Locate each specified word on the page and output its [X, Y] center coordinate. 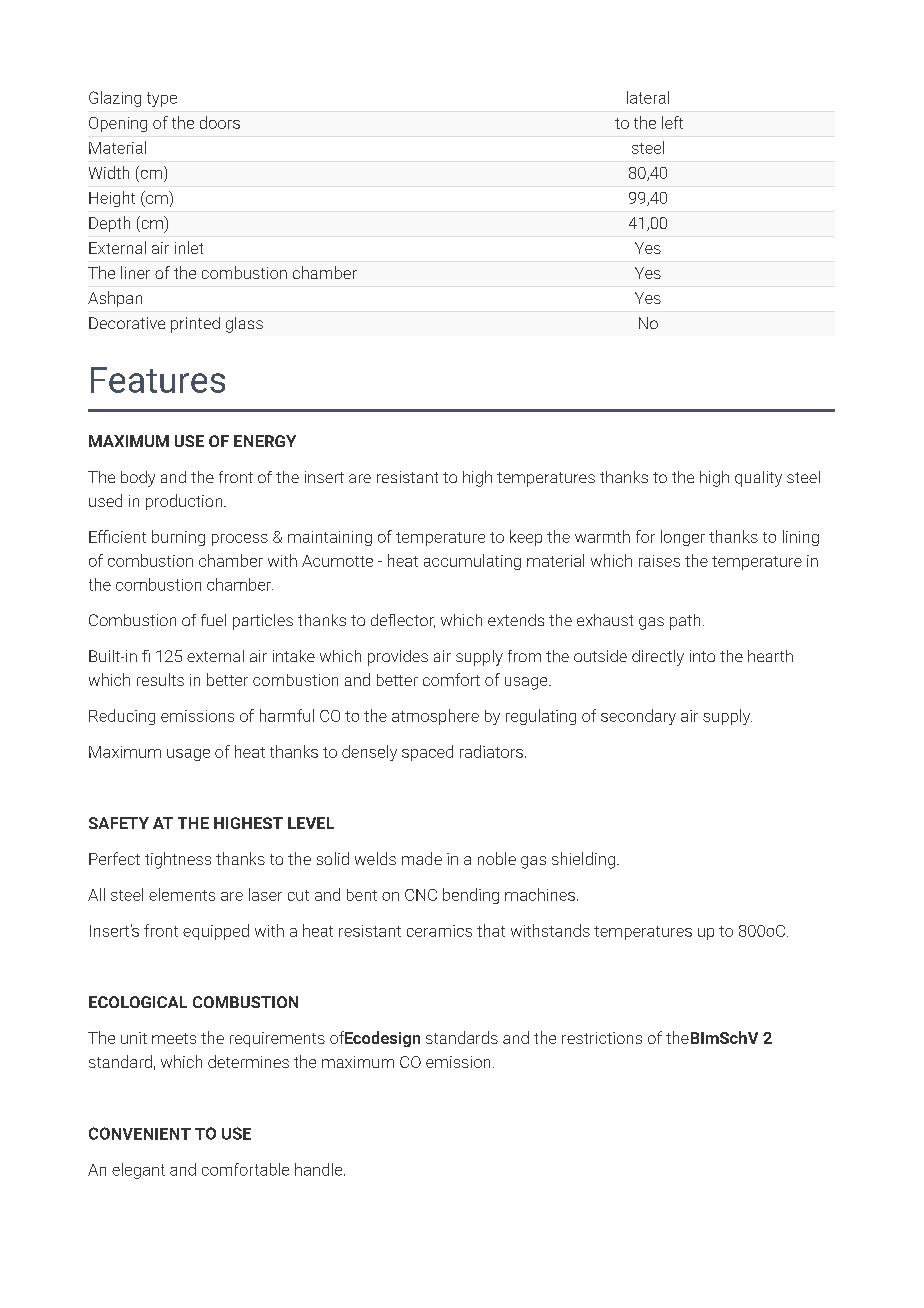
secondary [638, 717]
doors [220, 122]
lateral [648, 97]
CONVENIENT [140, 1133]
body [138, 479]
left [672, 122]
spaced [427, 753]
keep [526, 538]
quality [758, 479]
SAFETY [119, 823]
